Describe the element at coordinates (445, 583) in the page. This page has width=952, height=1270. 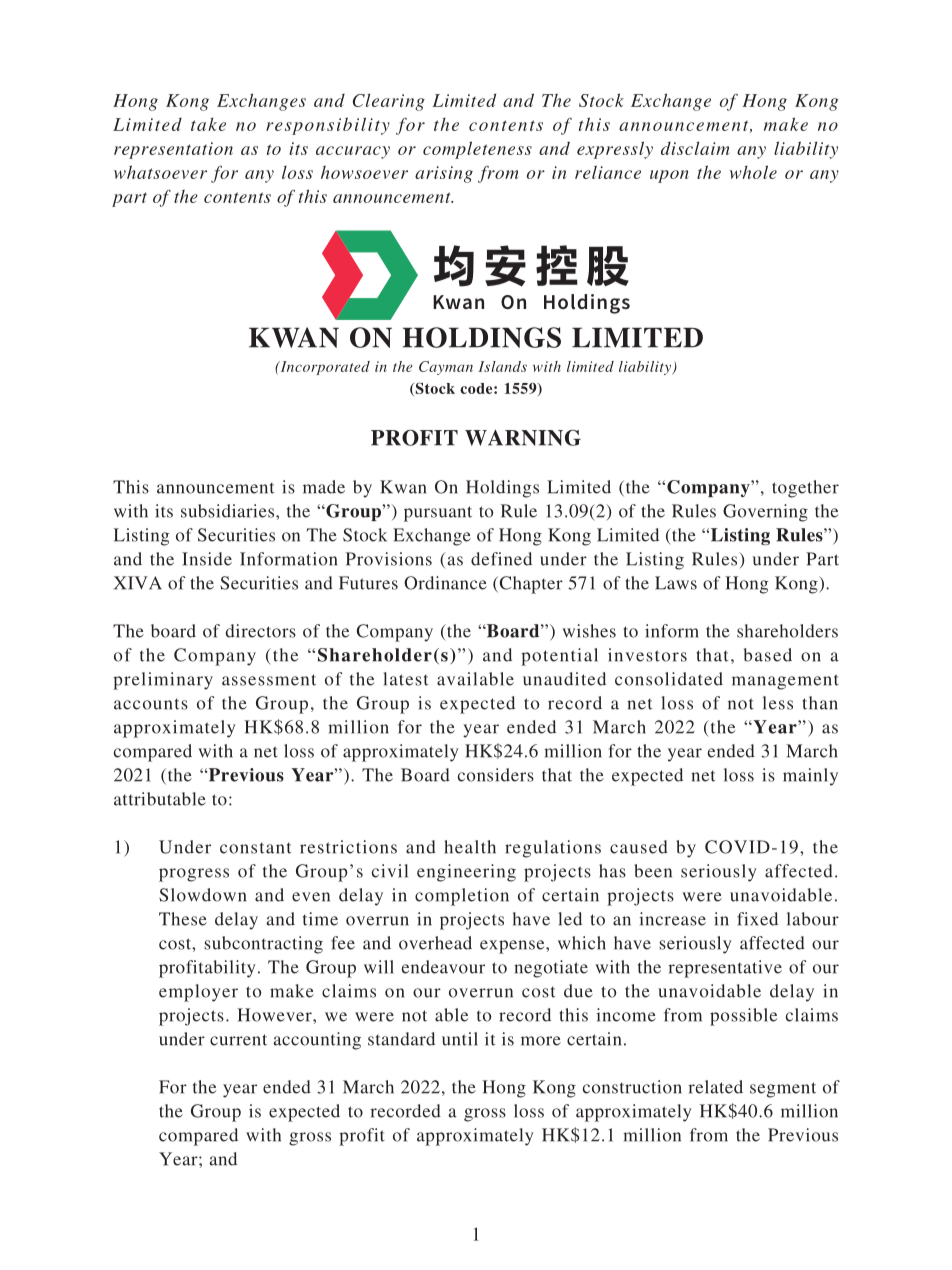
I see `Ordinance` at that location.
